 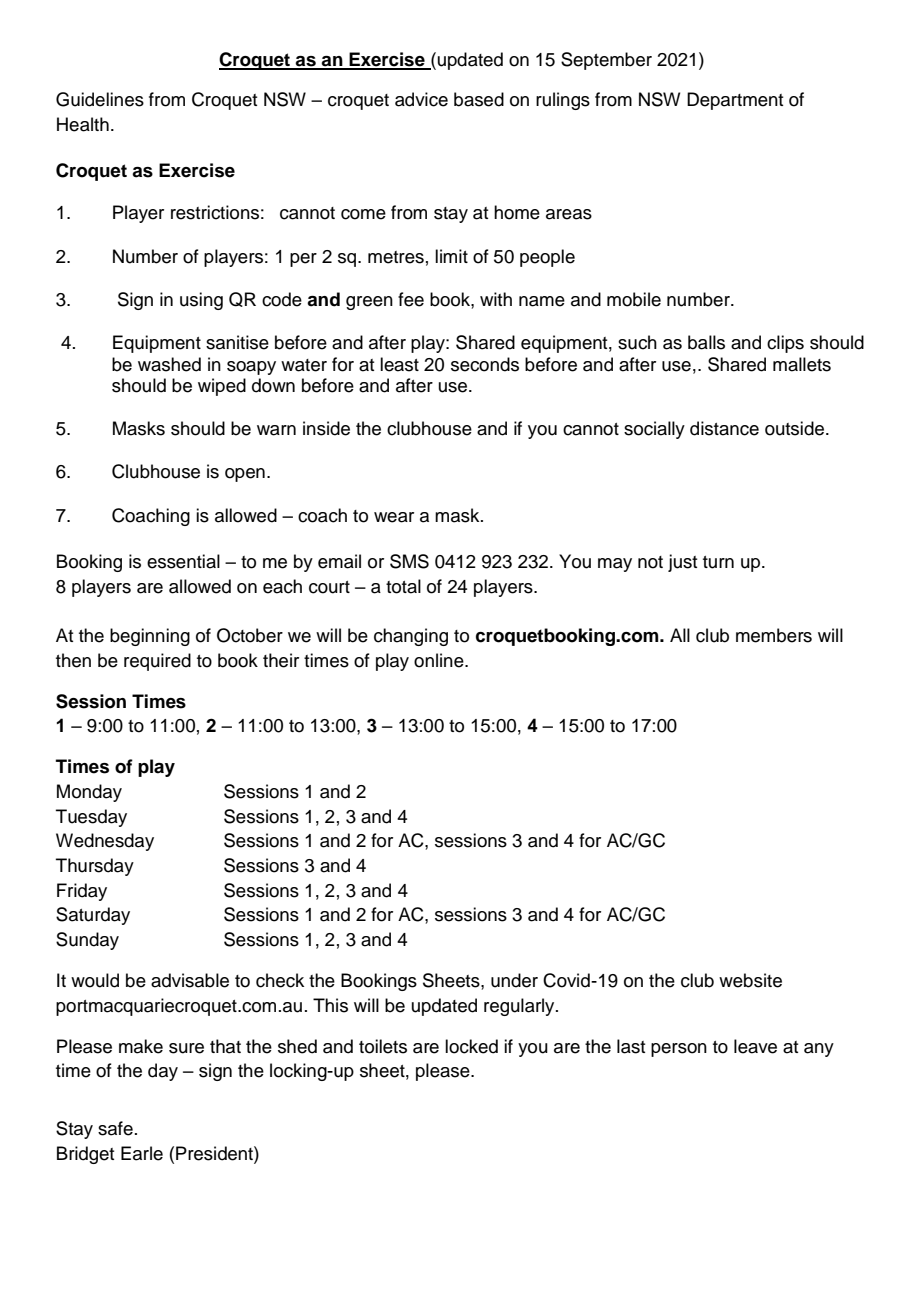 I want to click on Earle, so click(x=142, y=1153).
